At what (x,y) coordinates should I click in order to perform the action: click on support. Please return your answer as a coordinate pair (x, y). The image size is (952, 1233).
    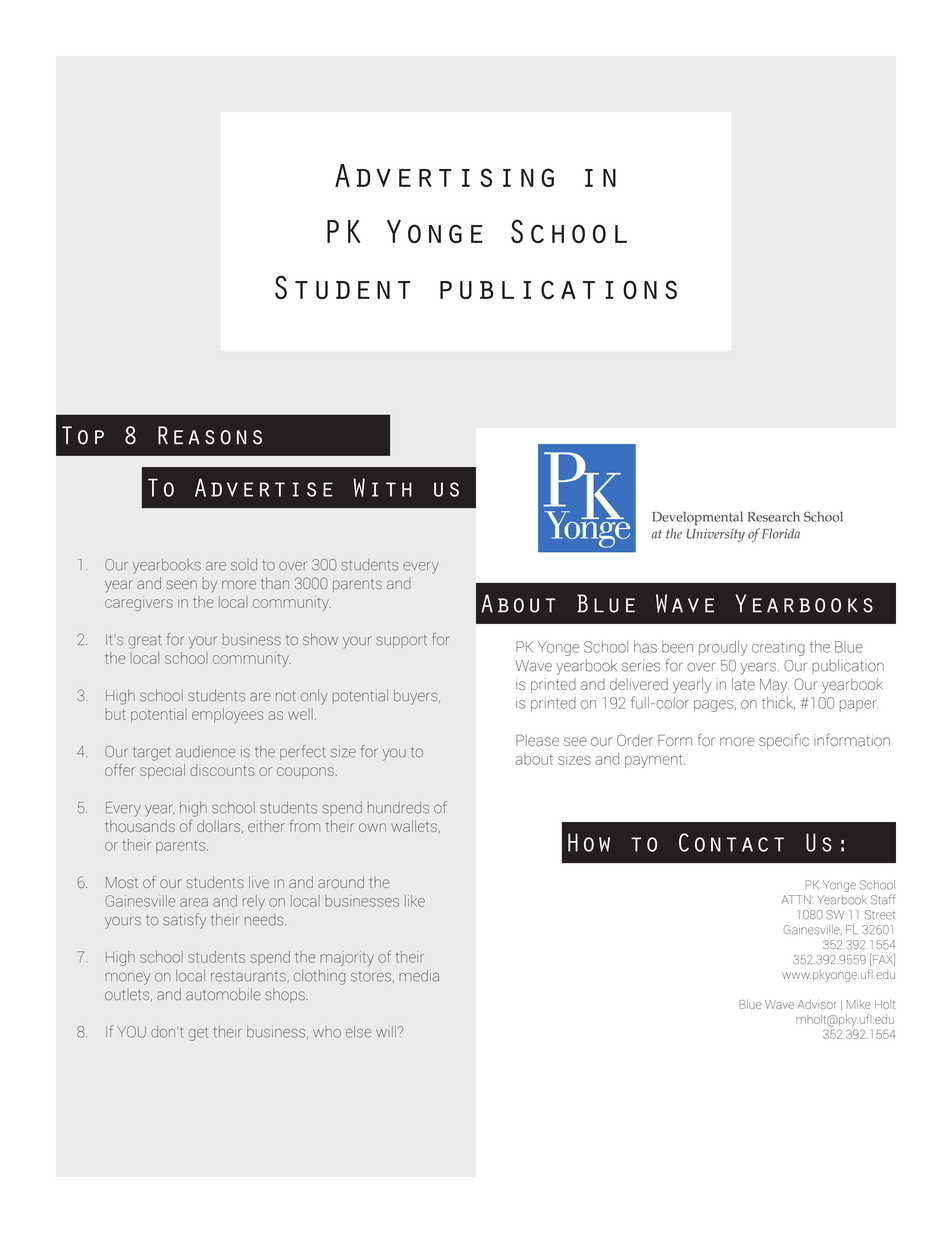
    Looking at the image, I should click on (401, 641).
